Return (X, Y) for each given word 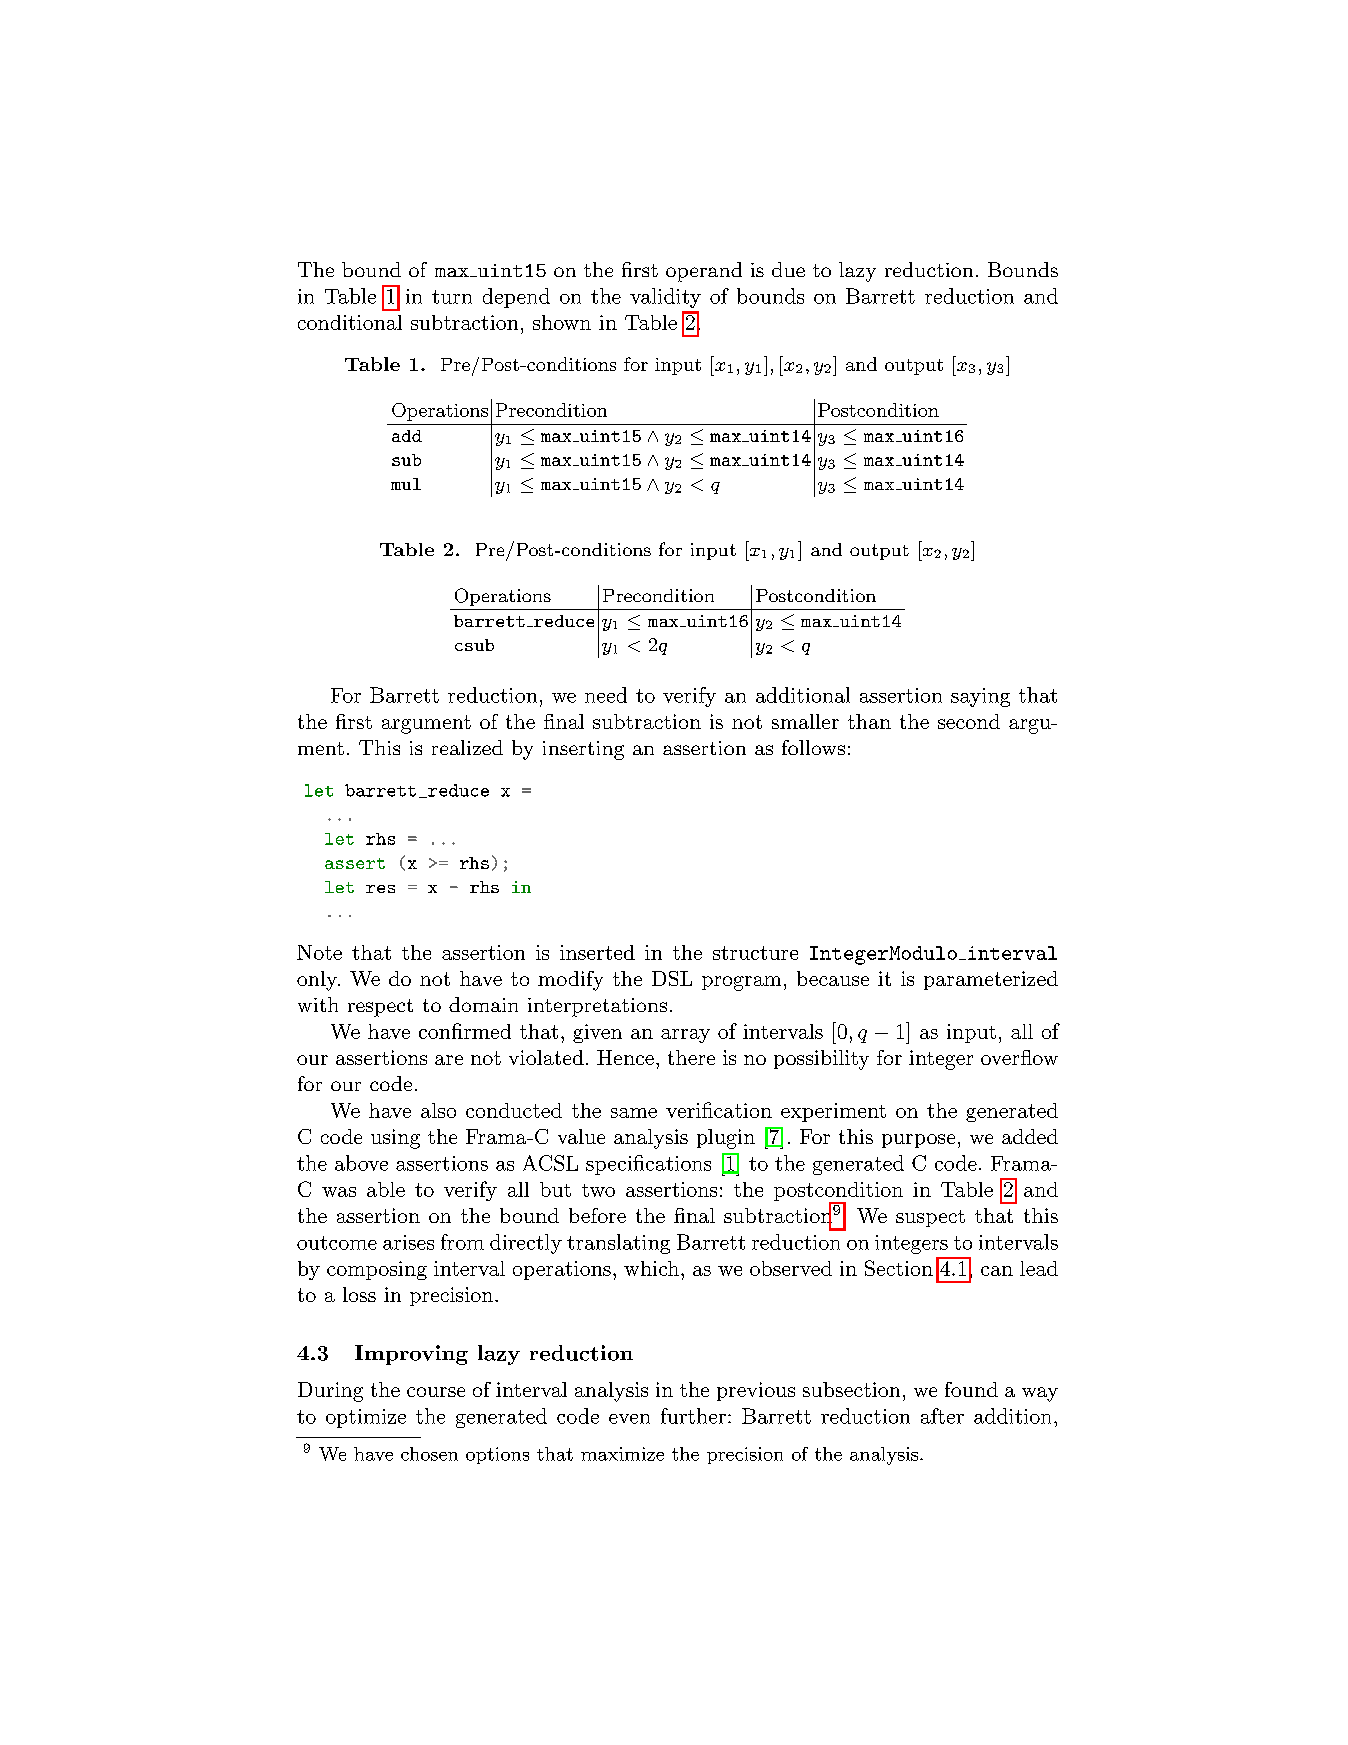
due (788, 269)
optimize (366, 1418)
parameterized (991, 980)
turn (452, 297)
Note (319, 952)
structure (755, 953)
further (693, 1416)
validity (665, 298)
